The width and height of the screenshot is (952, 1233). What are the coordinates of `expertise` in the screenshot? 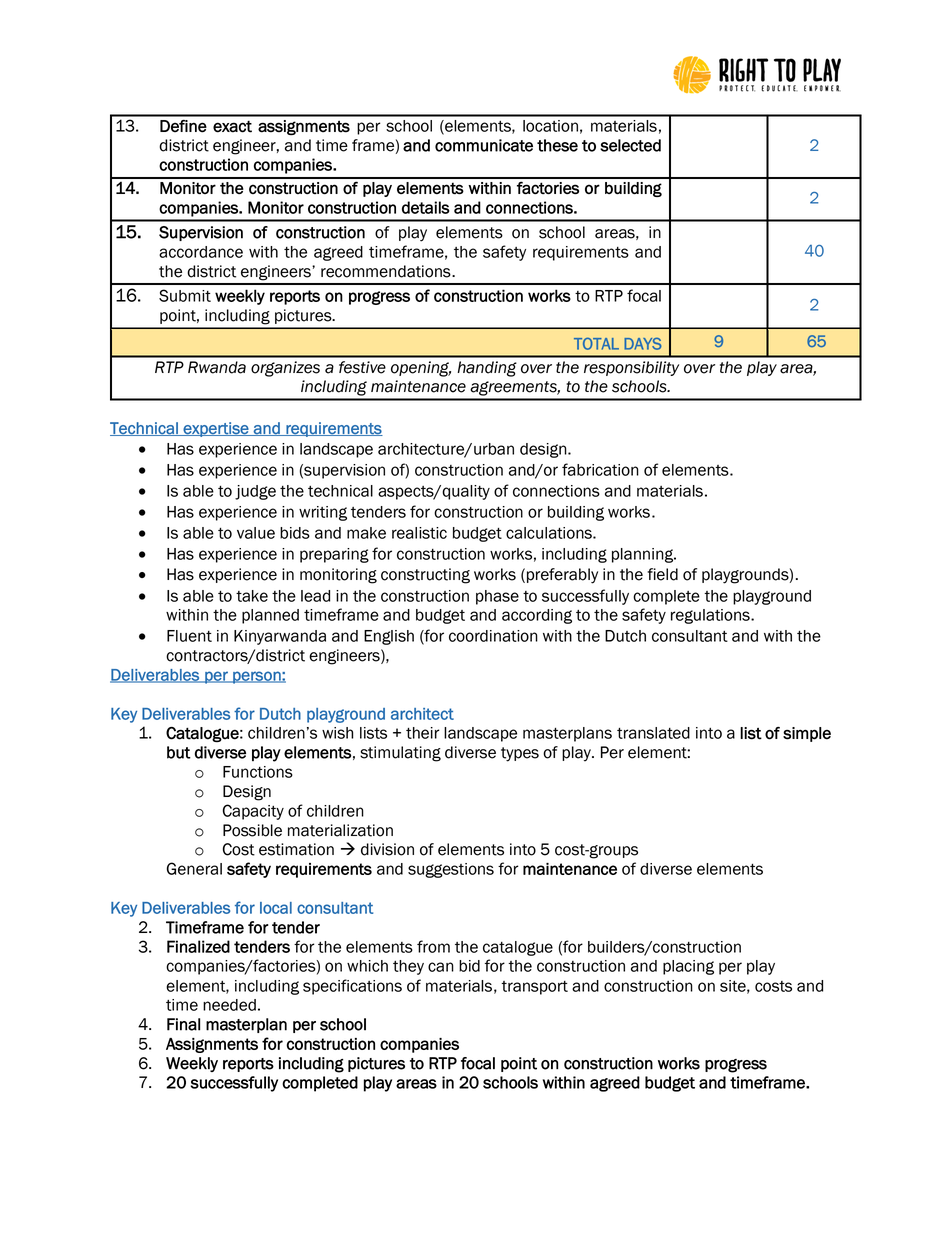 It's located at (216, 429).
